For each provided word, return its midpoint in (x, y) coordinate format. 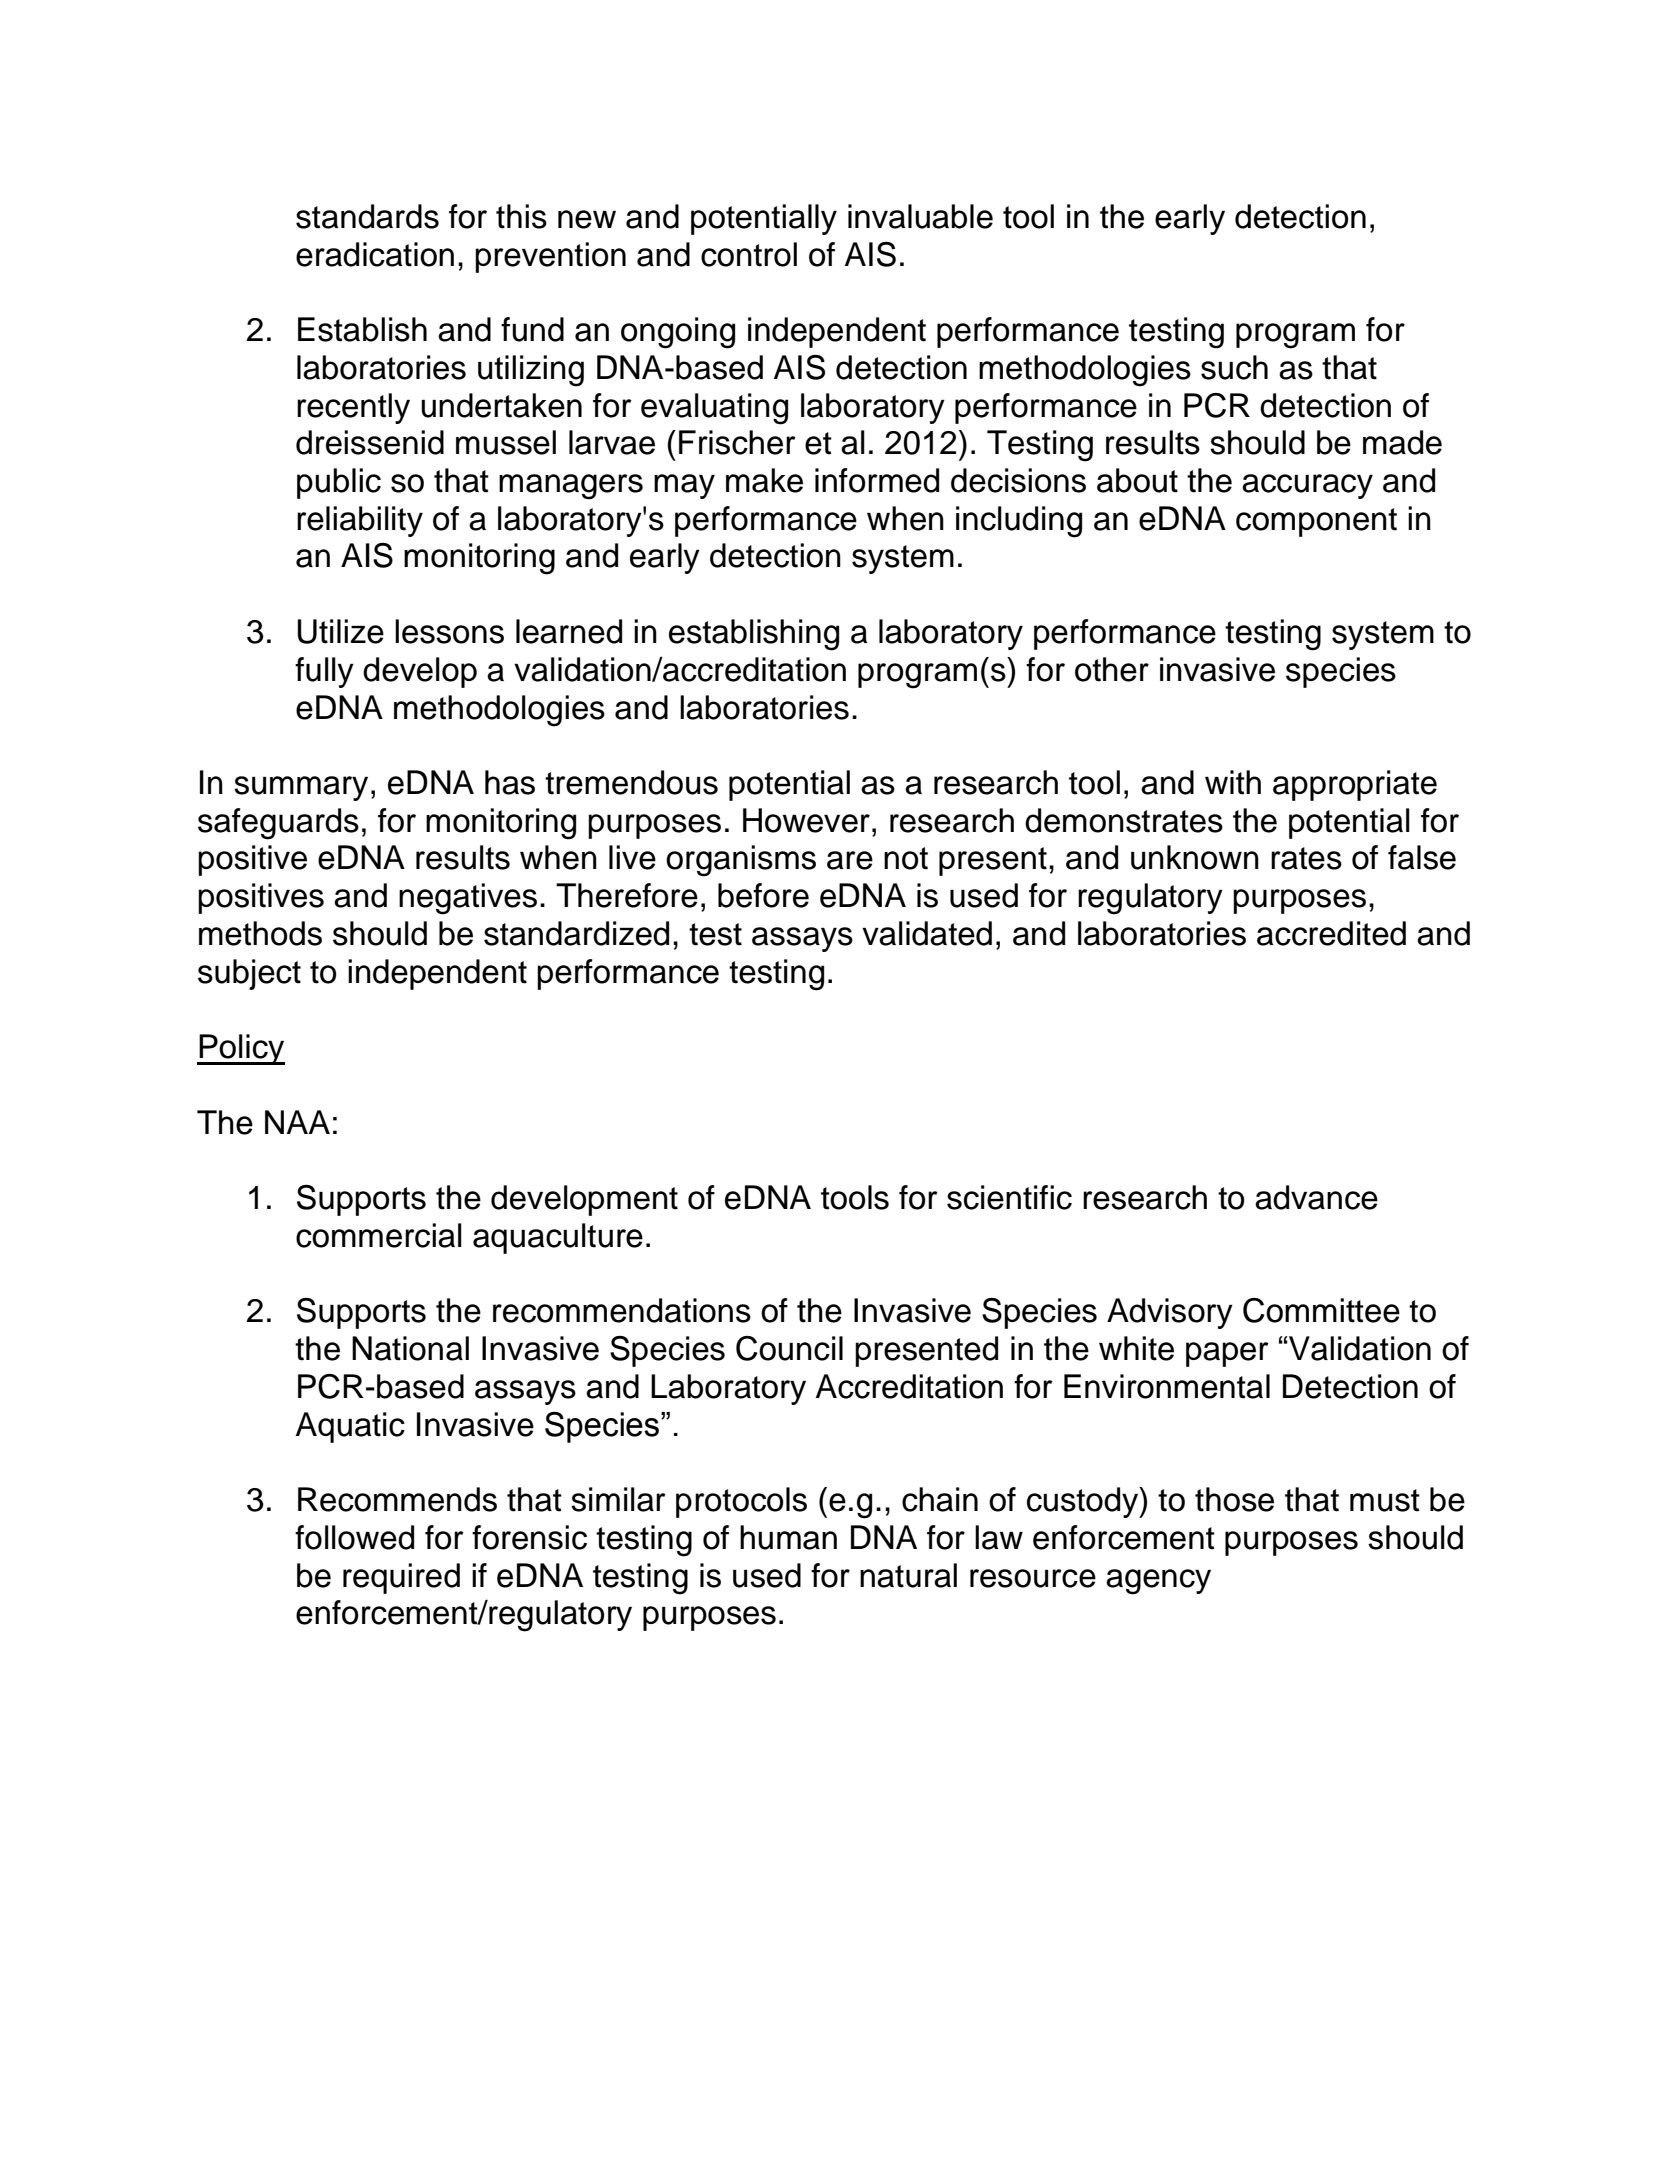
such (1234, 367)
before (763, 895)
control (749, 254)
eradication (375, 254)
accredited (1331, 933)
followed (354, 1537)
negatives (468, 899)
